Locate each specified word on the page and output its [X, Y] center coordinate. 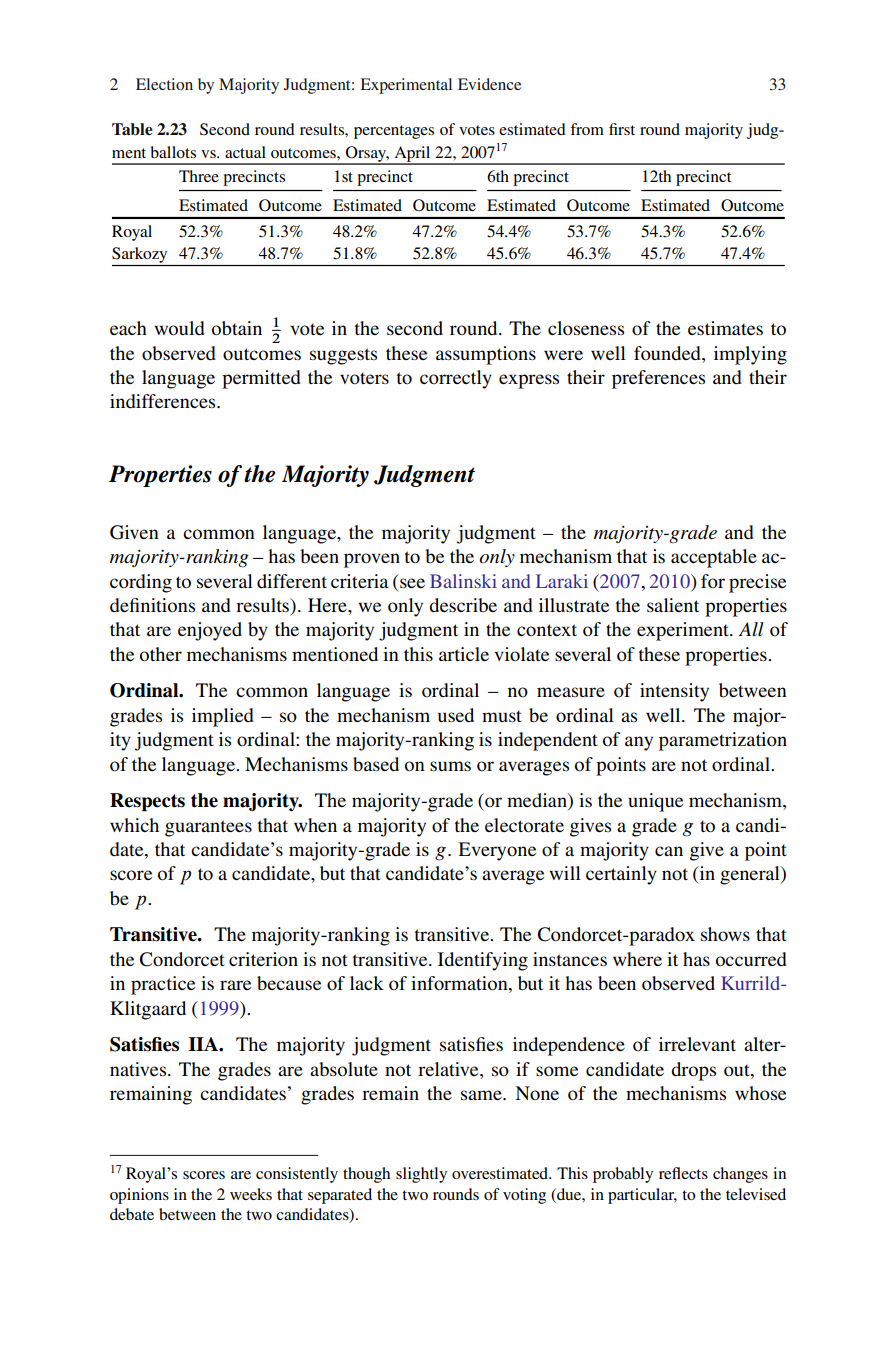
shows [725, 934]
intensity [674, 692]
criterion [263, 959]
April [412, 155]
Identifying [483, 961]
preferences [658, 379]
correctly [456, 379]
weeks [251, 1194]
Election [164, 84]
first [622, 129]
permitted [261, 379]
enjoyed [210, 631]
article [464, 654]
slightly [421, 1175]
